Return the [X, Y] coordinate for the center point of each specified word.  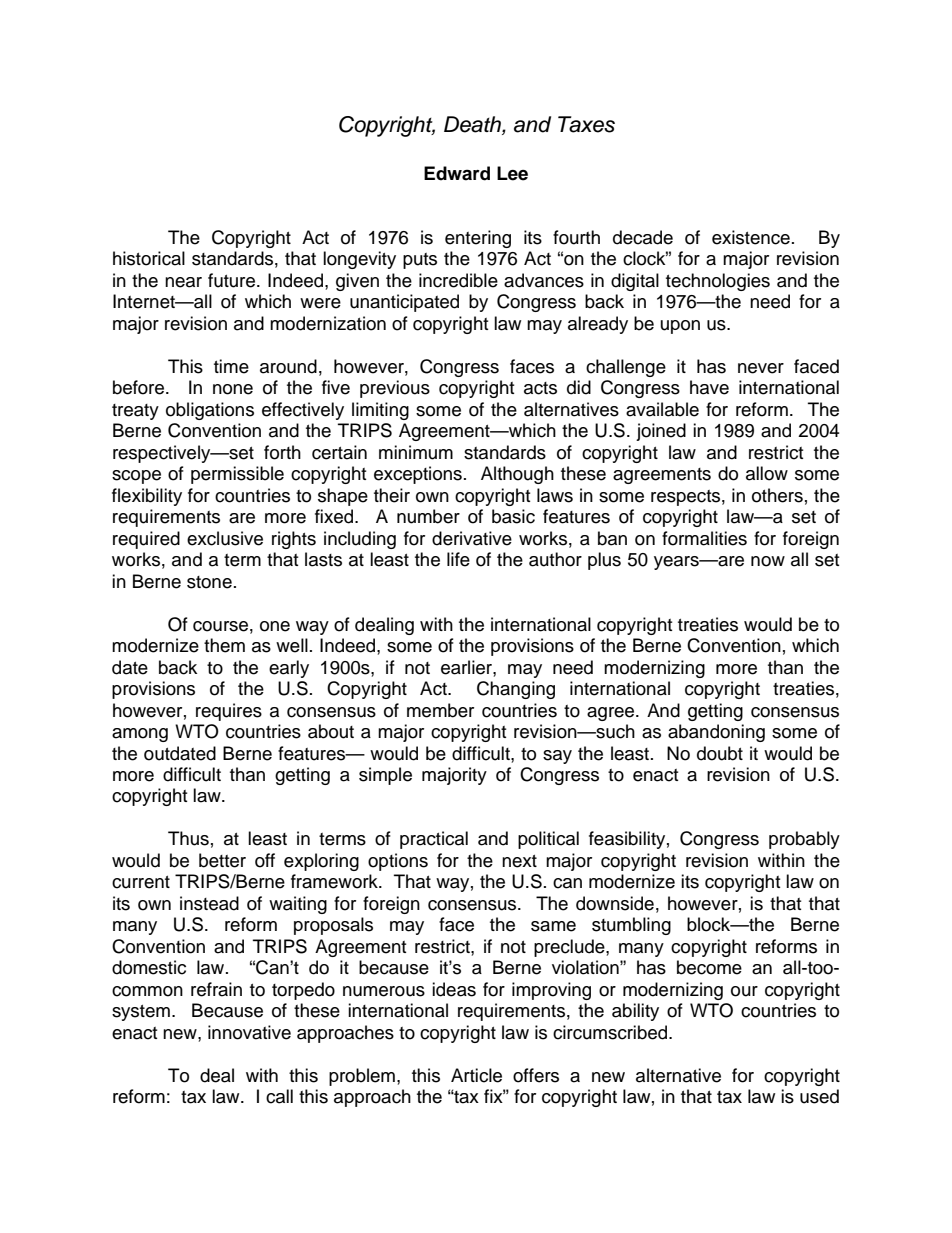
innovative [249, 1032]
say [557, 757]
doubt [720, 753]
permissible [237, 475]
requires [229, 712]
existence [751, 237]
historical [149, 258]
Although [517, 475]
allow [767, 473]
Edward [457, 173]
